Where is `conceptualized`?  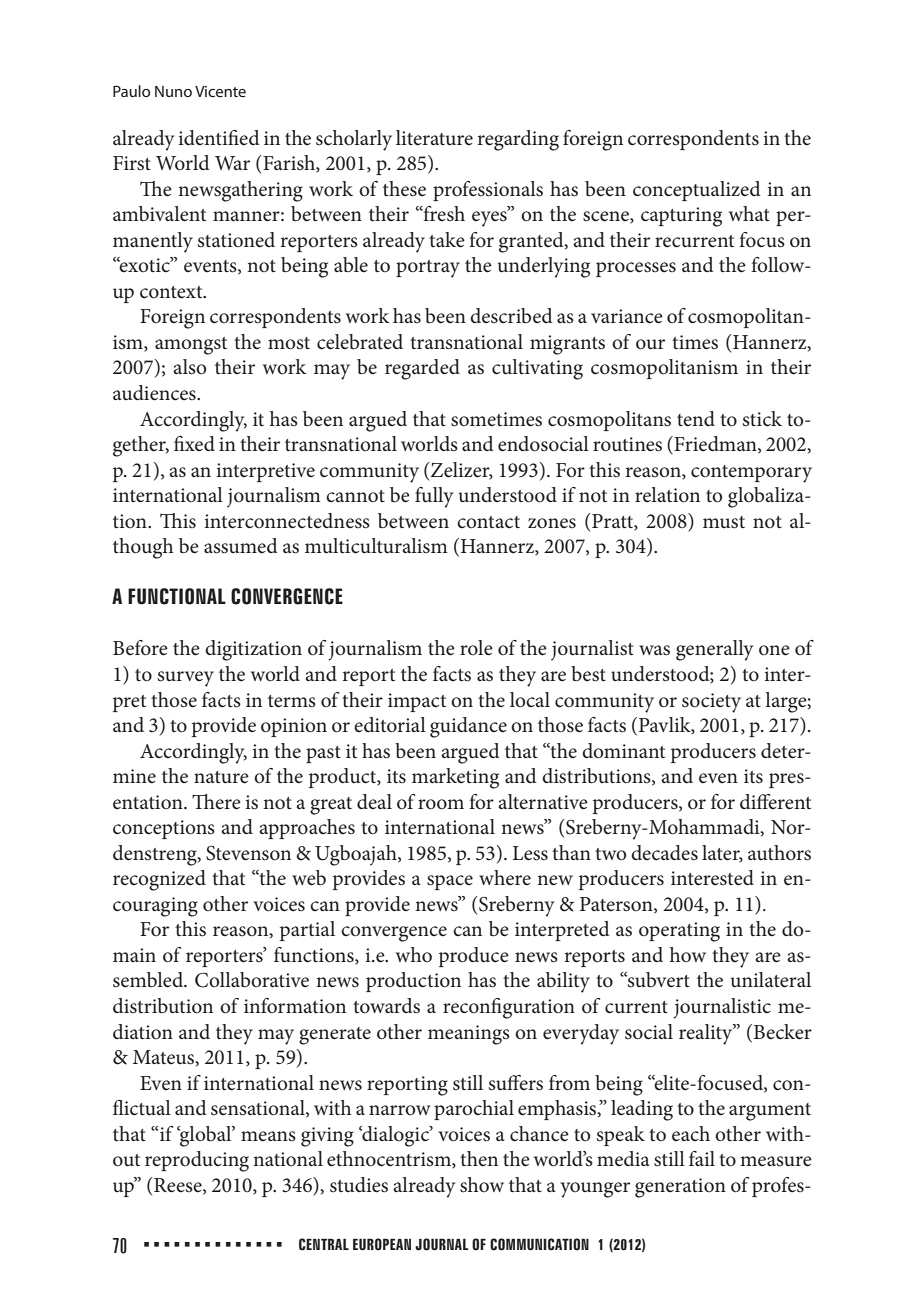 conceptualized is located at coordinates (697, 191).
